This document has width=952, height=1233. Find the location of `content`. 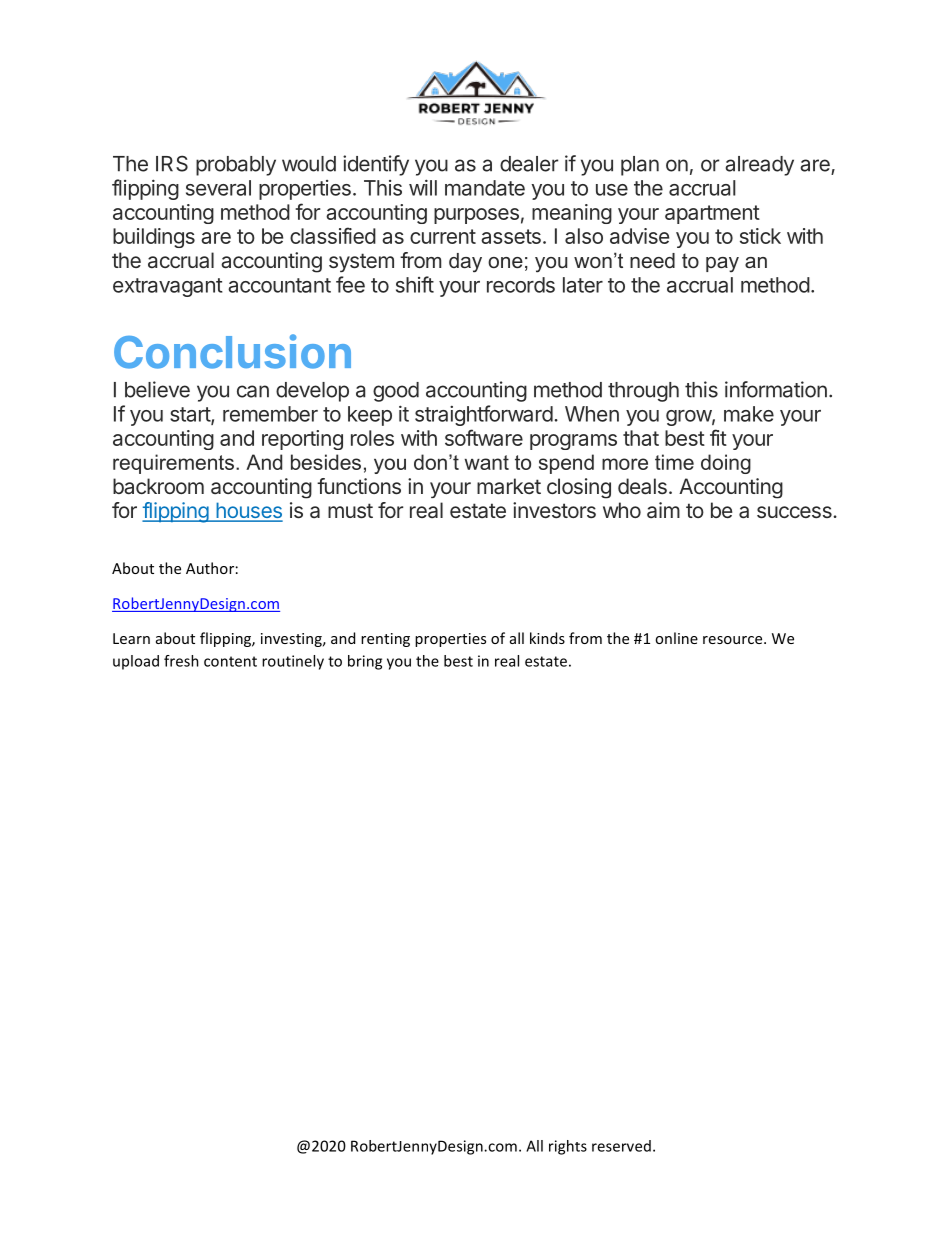

content is located at coordinates (230, 661).
